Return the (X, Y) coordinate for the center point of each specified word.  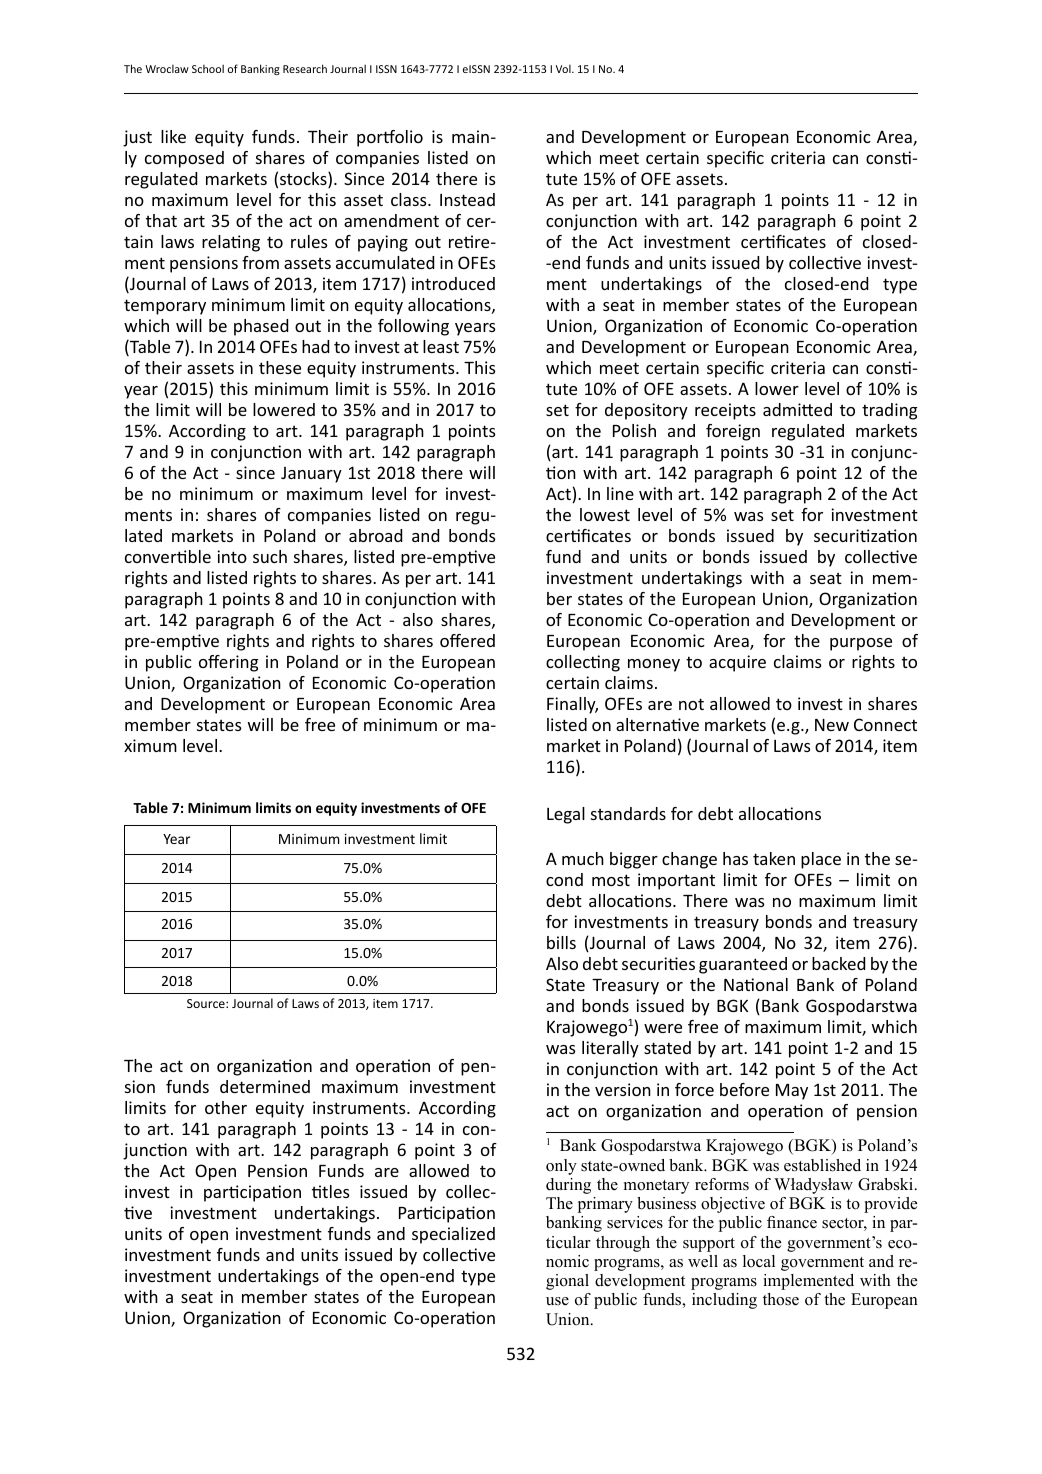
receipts (725, 411)
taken (774, 858)
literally (610, 1049)
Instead (467, 199)
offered (467, 640)
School (208, 68)
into (232, 556)
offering (228, 663)
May (792, 1092)
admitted (797, 409)
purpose (861, 644)
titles (331, 1191)
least (441, 346)
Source (207, 1003)
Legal (566, 815)
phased (261, 327)
